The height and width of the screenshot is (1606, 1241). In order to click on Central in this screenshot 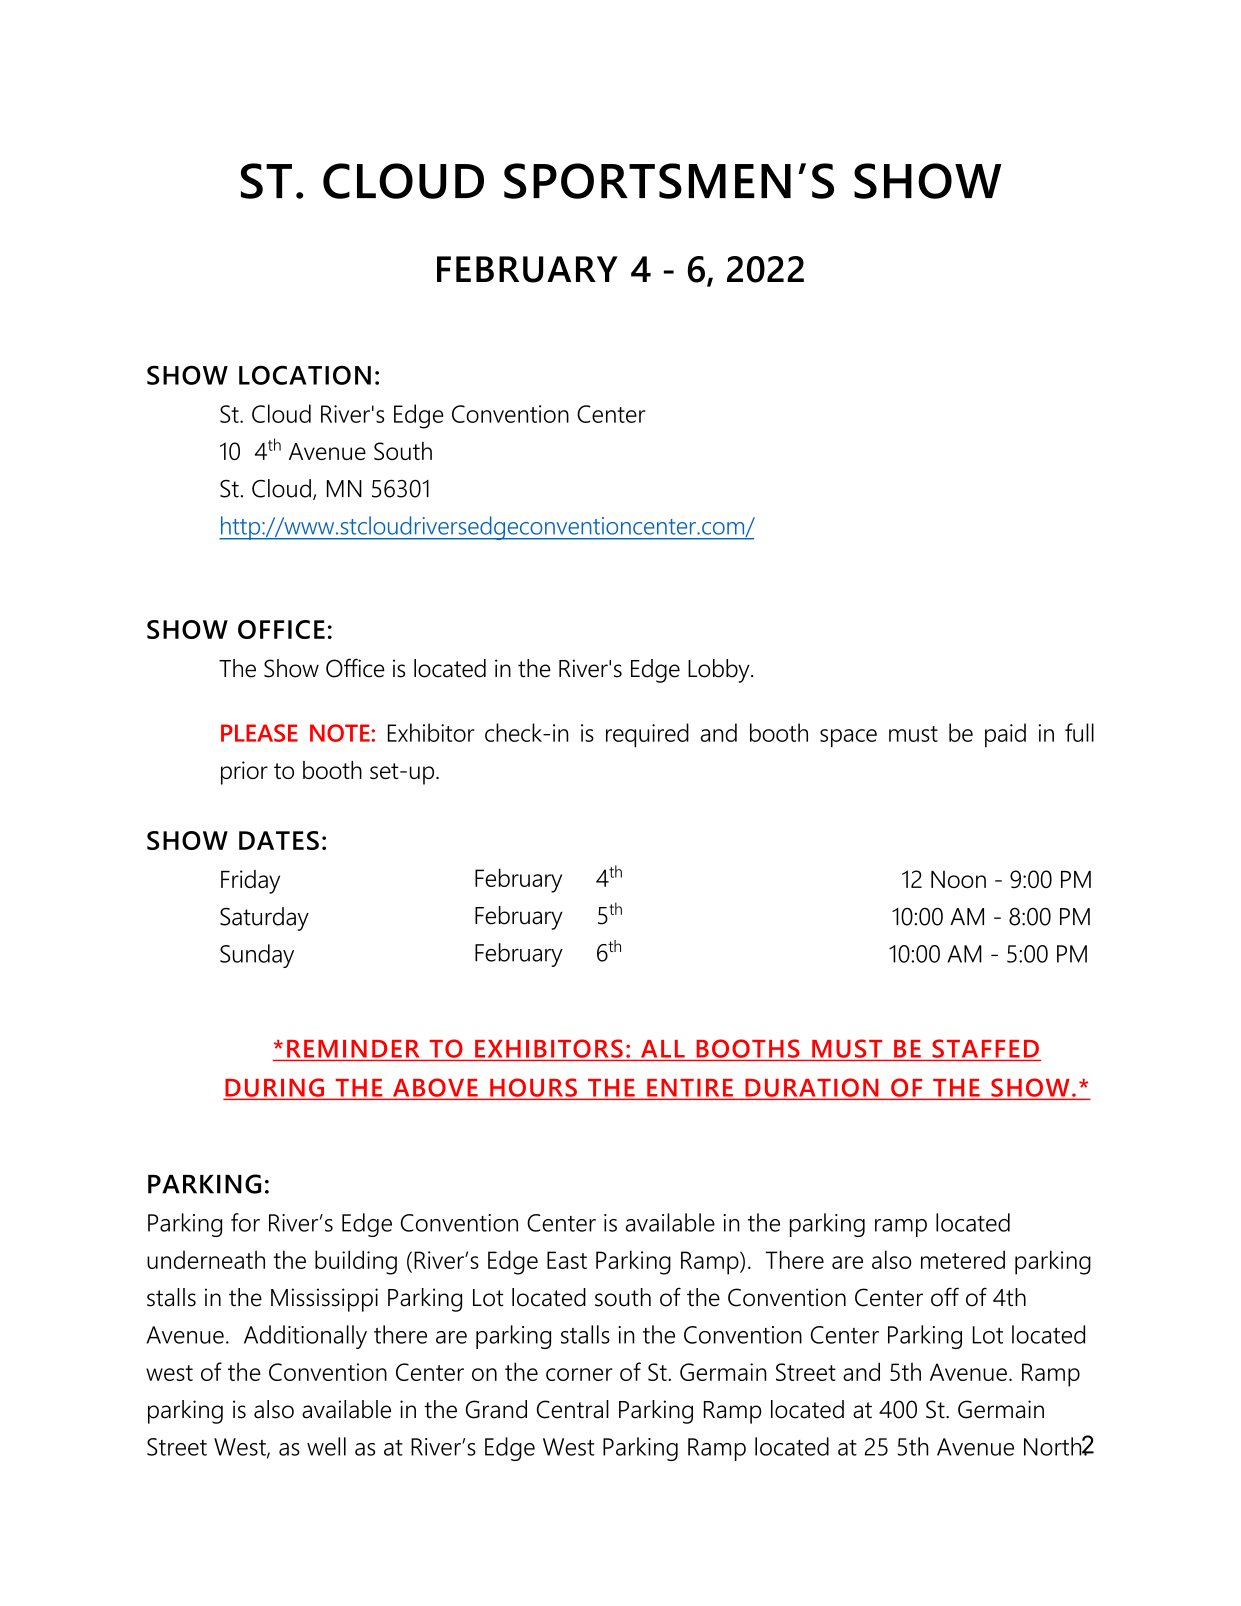, I will do `click(573, 1409)`.
